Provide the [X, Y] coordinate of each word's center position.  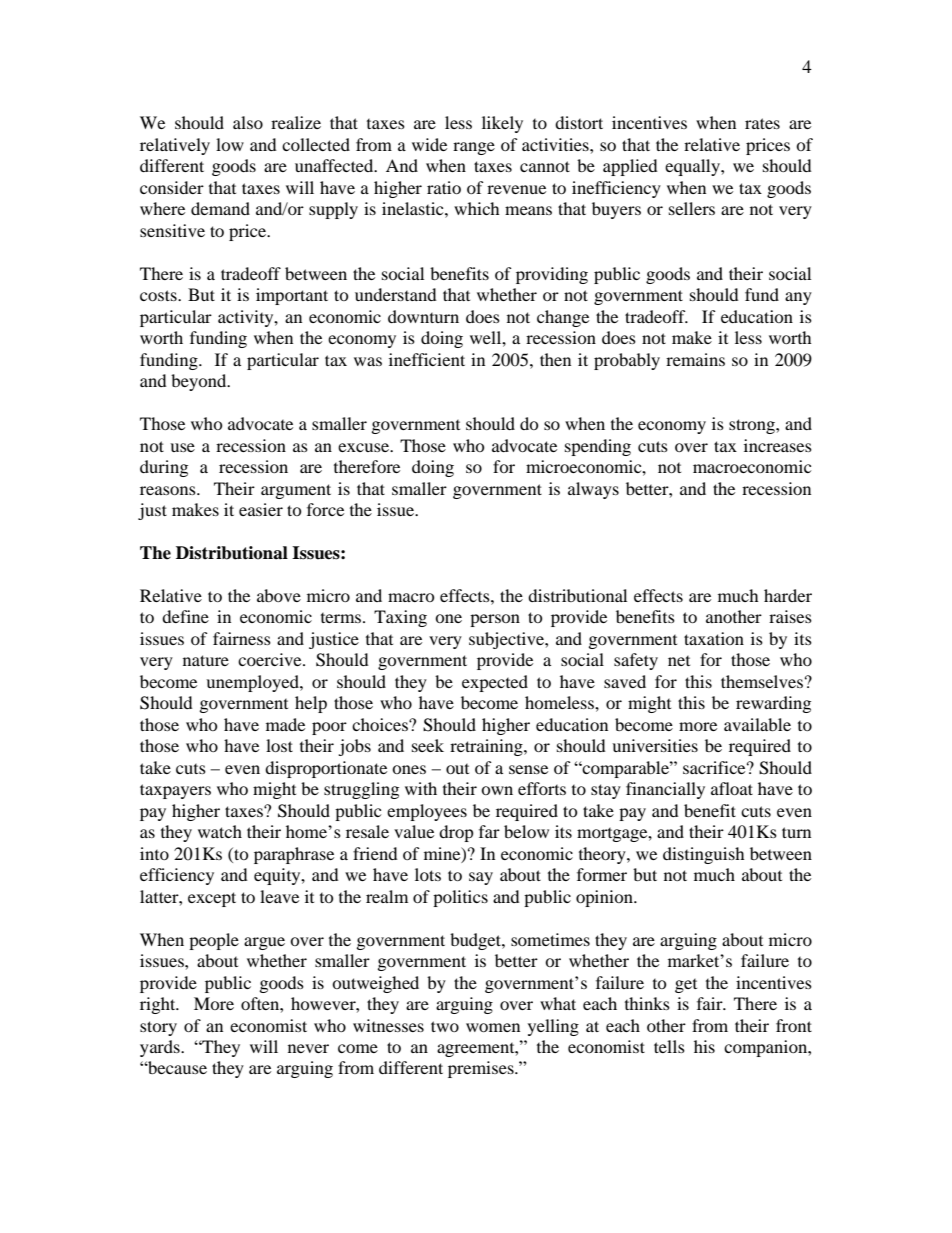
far [489, 831]
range [474, 148]
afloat [732, 788]
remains [695, 359]
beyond [200, 382]
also [248, 122]
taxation [714, 638]
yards [161, 1048]
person [495, 620]
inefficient [427, 359]
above [279, 595]
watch [220, 831]
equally [693, 167]
